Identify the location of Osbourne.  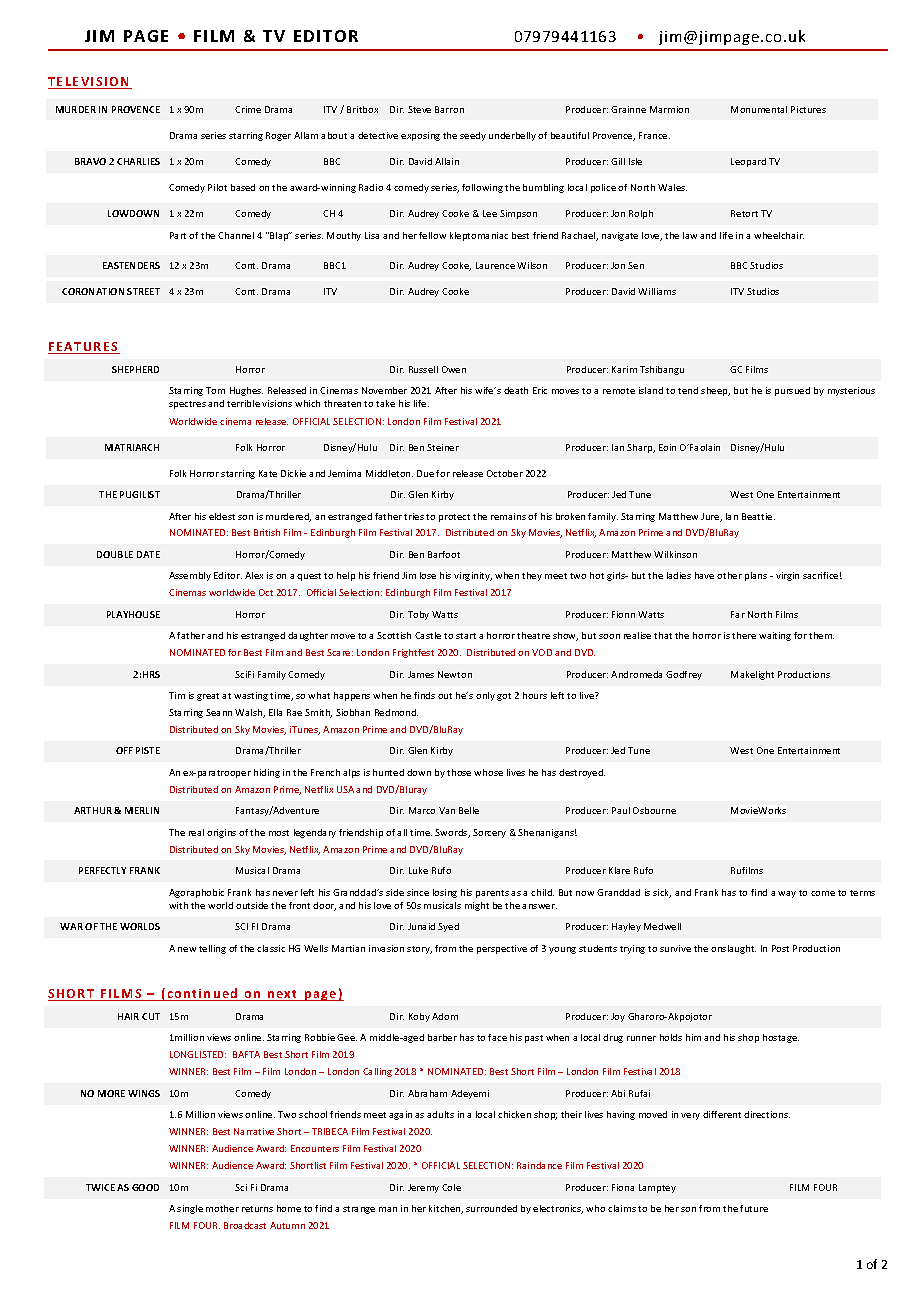
(654, 810).
